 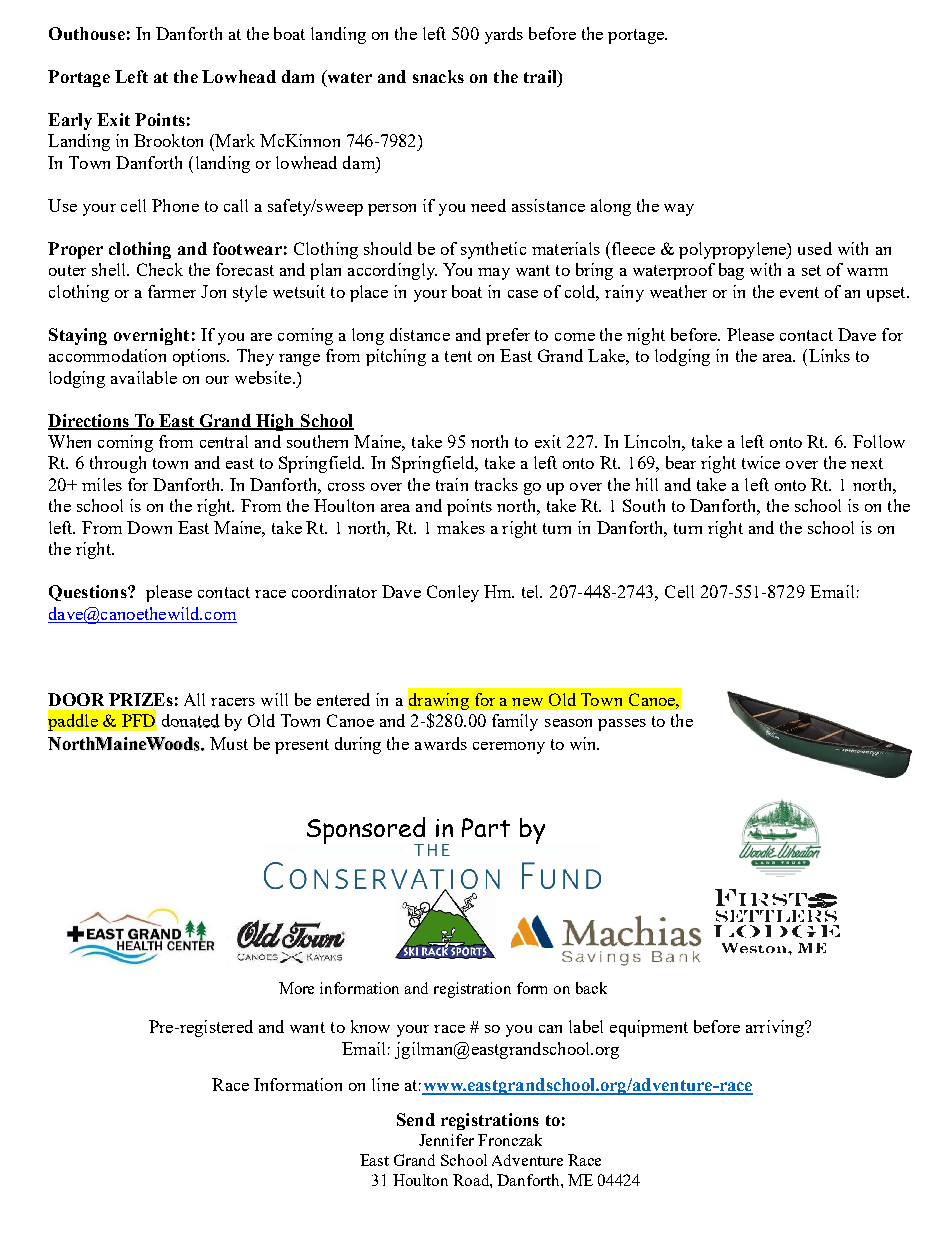 What do you see at coordinates (679, 210) in the screenshot?
I see `way` at bounding box center [679, 210].
